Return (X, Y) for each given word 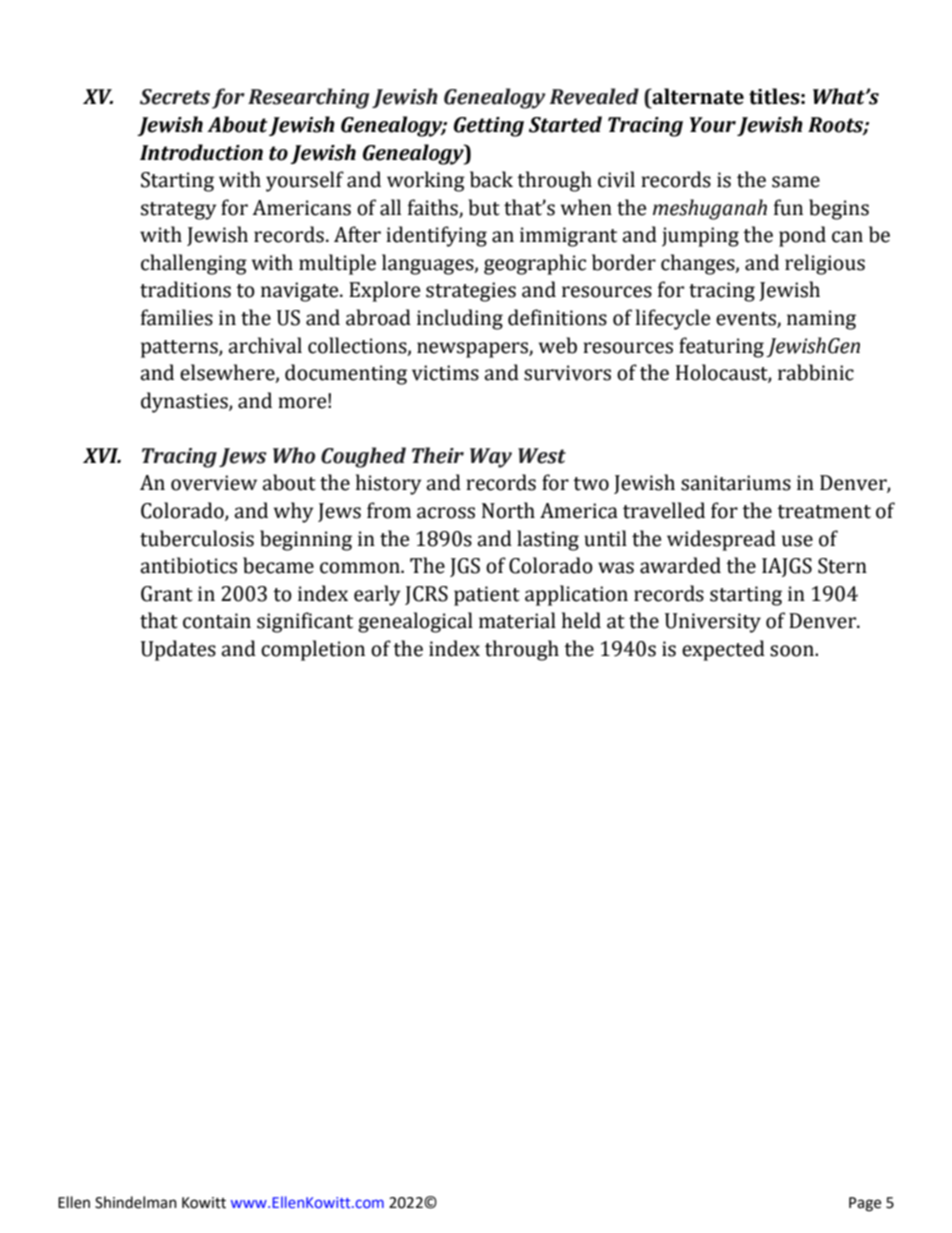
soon (793, 651)
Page (865, 1204)
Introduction (201, 152)
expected (723, 650)
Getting (489, 127)
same (796, 182)
